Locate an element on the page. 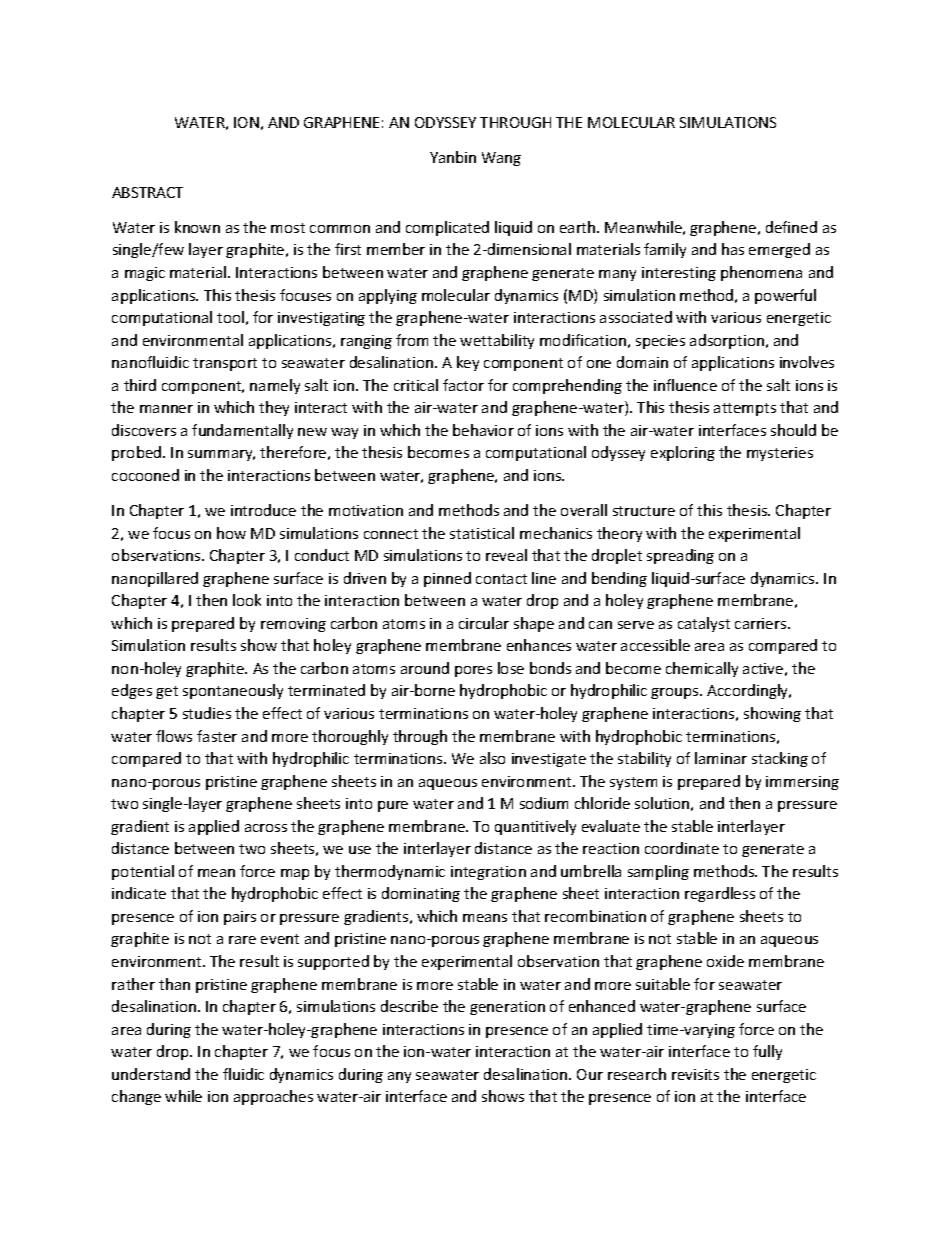  known is located at coordinates (197, 227).
